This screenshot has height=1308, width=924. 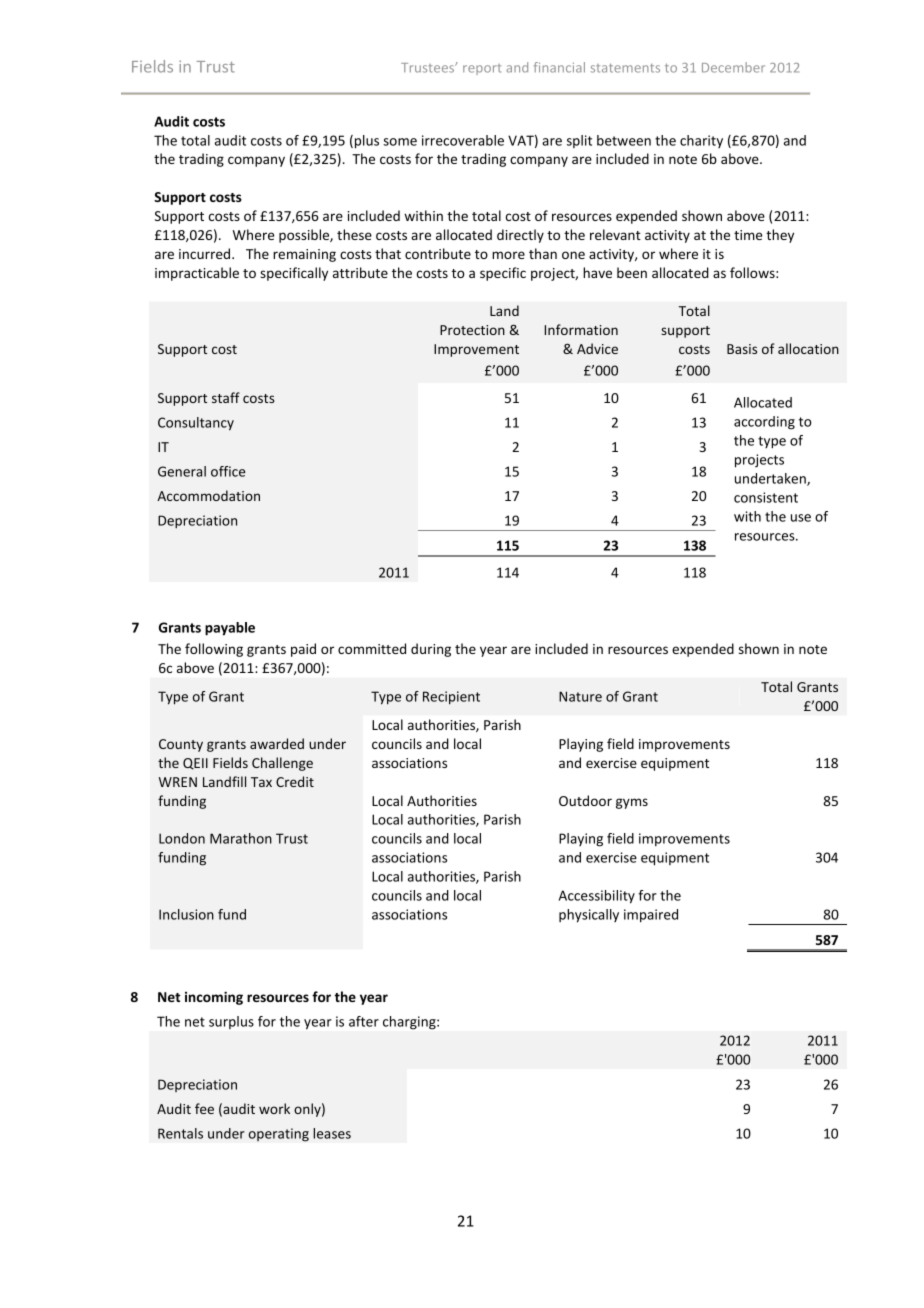 What do you see at coordinates (400, 142) in the screenshot?
I see `some` at bounding box center [400, 142].
